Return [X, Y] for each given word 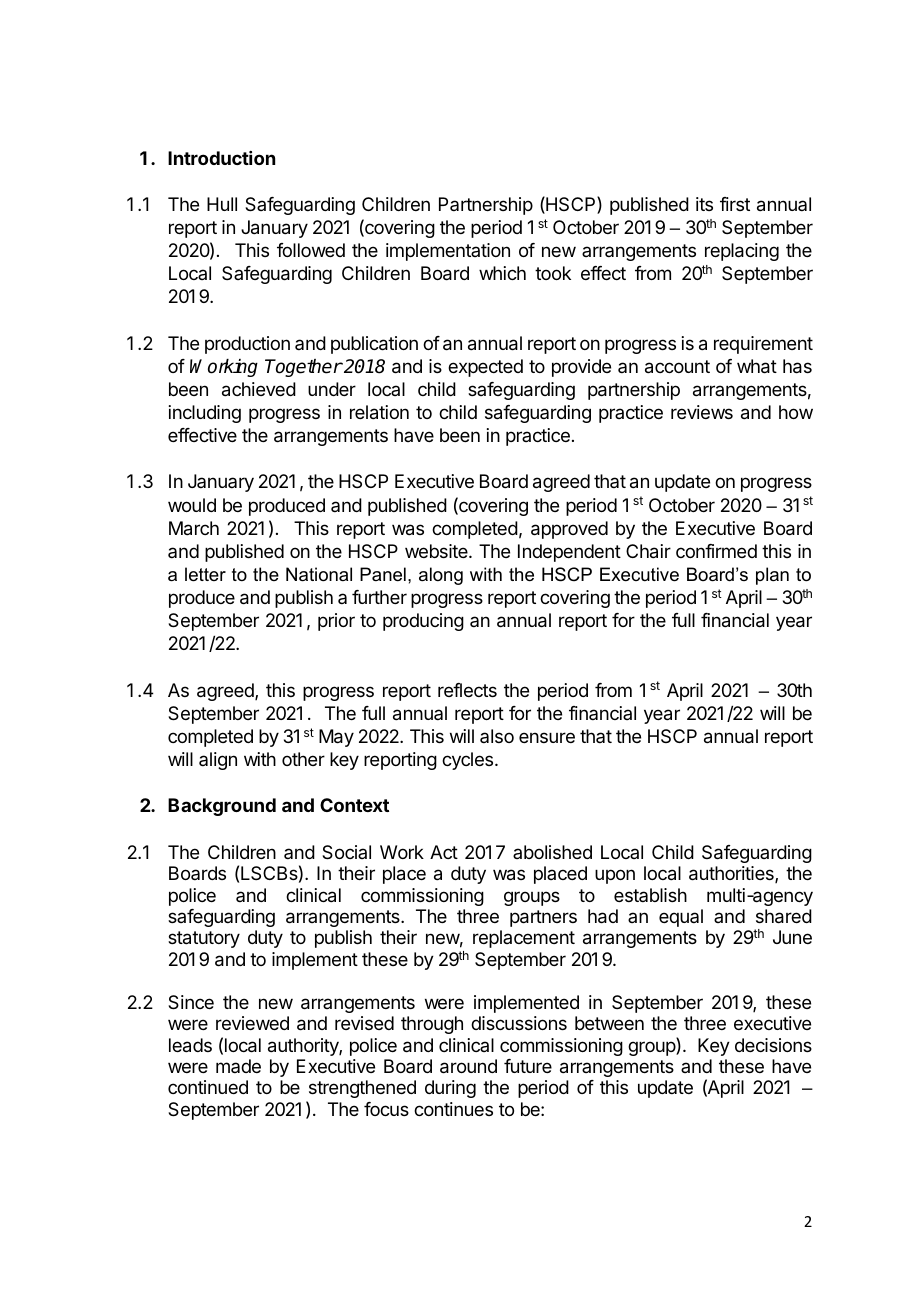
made [238, 1066]
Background [222, 807]
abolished [552, 852]
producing [423, 622]
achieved [259, 389]
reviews [702, 412]
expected [485, 368]
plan [772, 576]
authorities [732, 874]
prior [336, 622]
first [735, 204]
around [468, 1066]
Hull [222, 204]
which [502, 273]
